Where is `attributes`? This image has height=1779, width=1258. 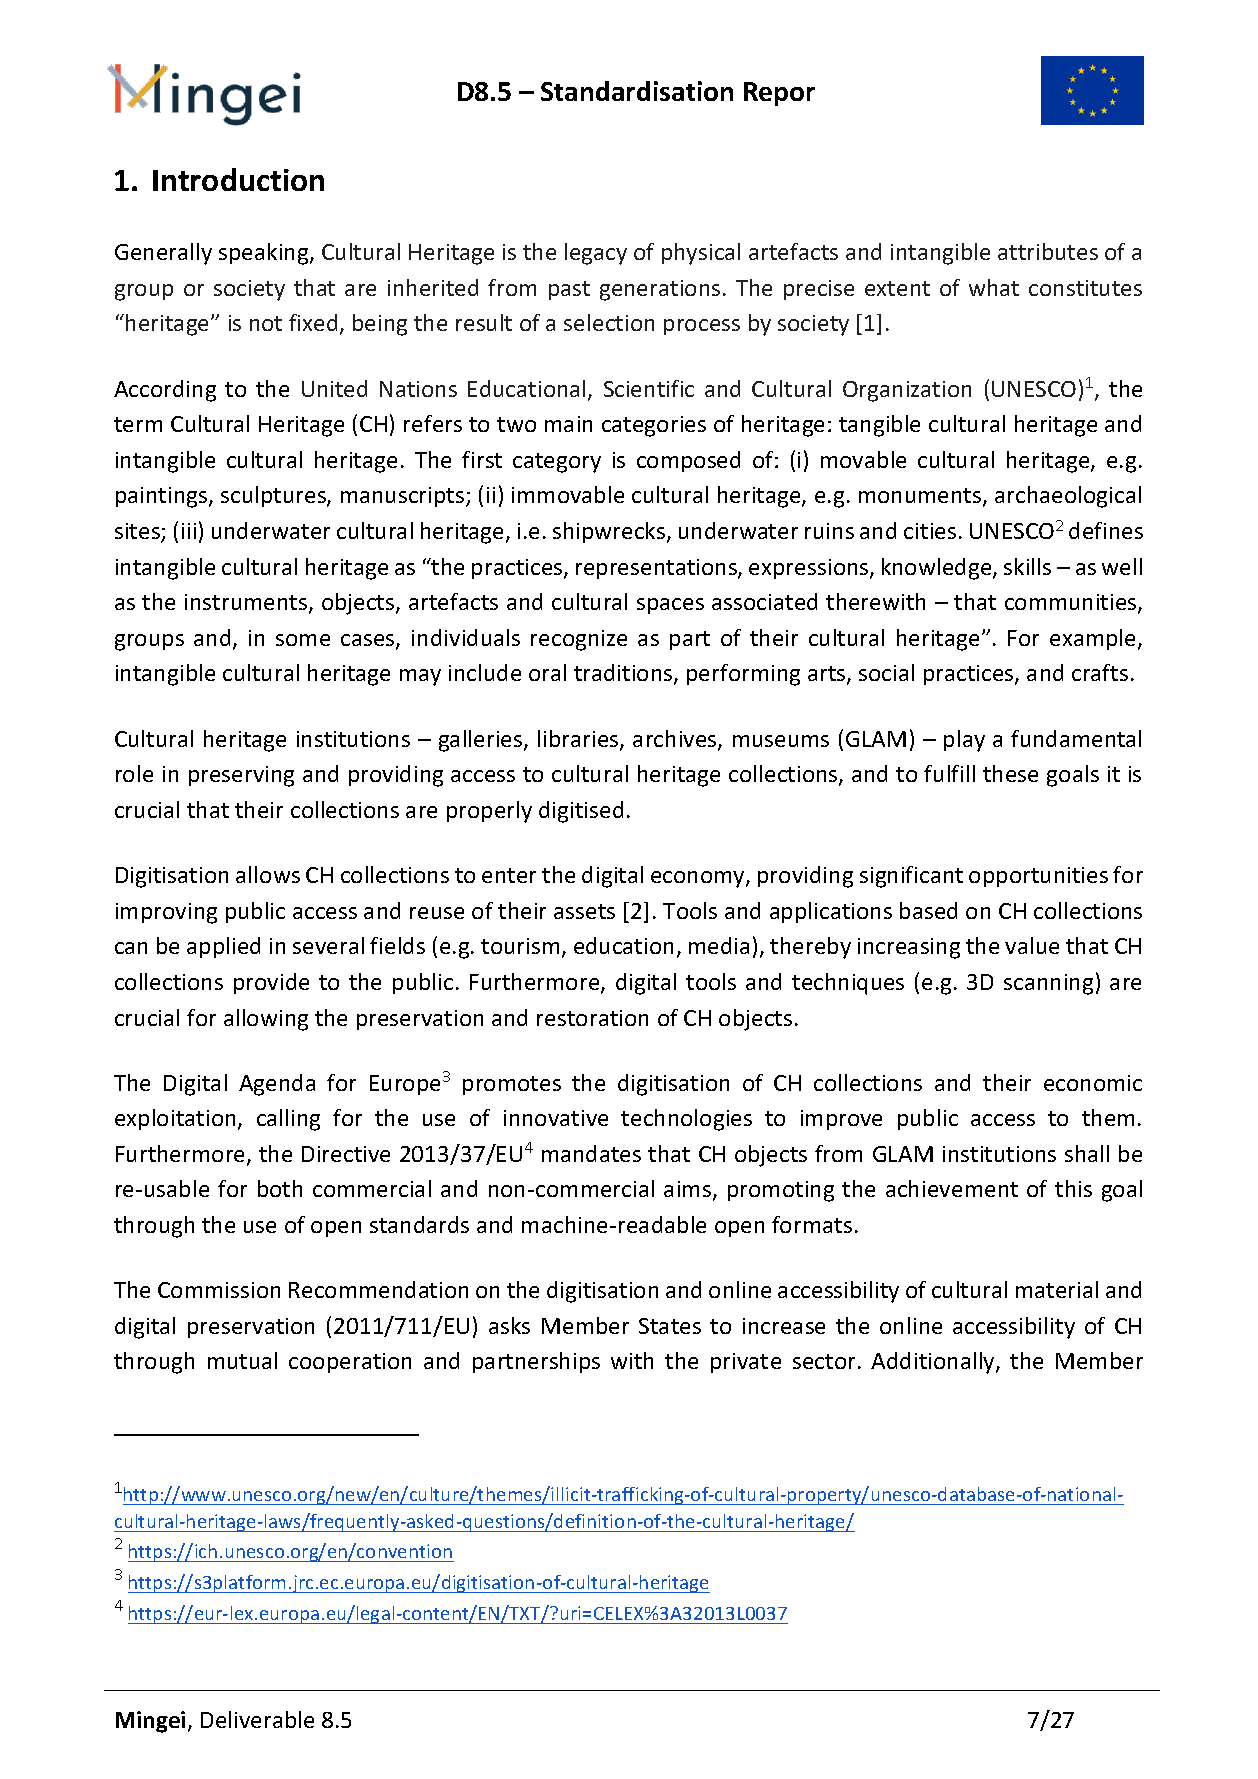
attributes is located at coordinates (1048, 251).
